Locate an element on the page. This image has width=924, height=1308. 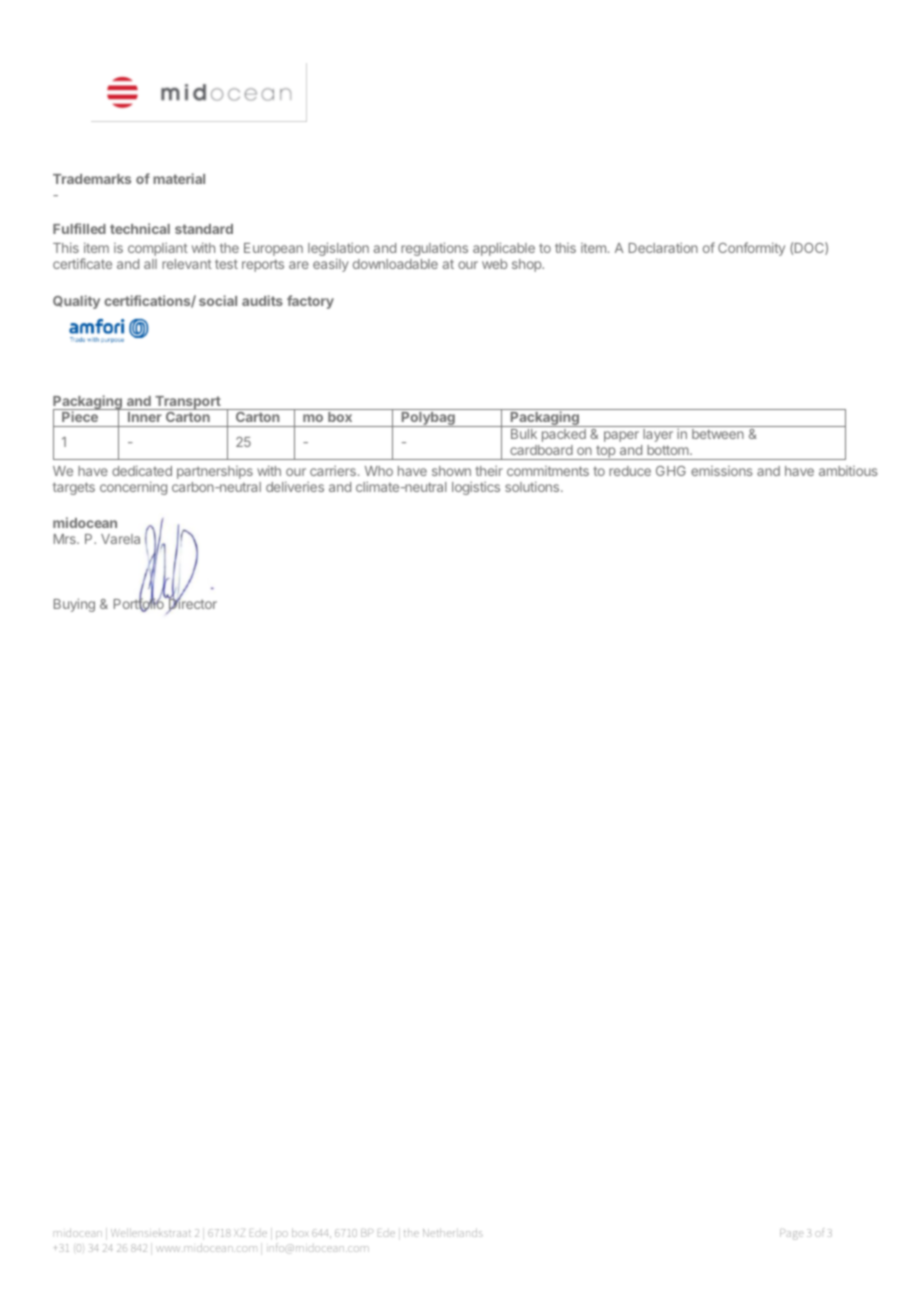
Buying is located at coordinates (74, 605).
